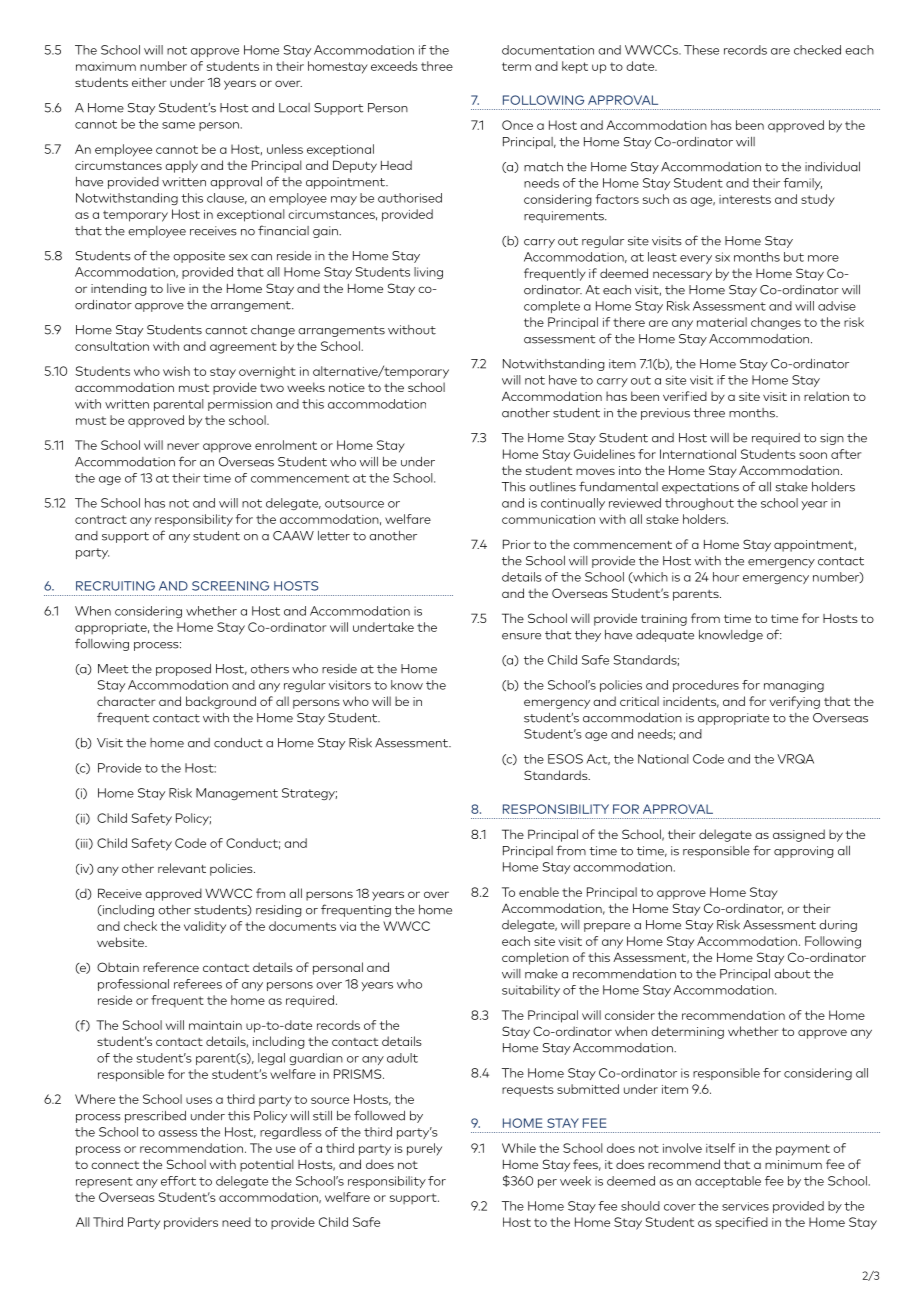 The image size is (924, 1308). What do you see at coordinates (701, 50) in the screenshot?
I see `These` at bounding box center [701, 50].
